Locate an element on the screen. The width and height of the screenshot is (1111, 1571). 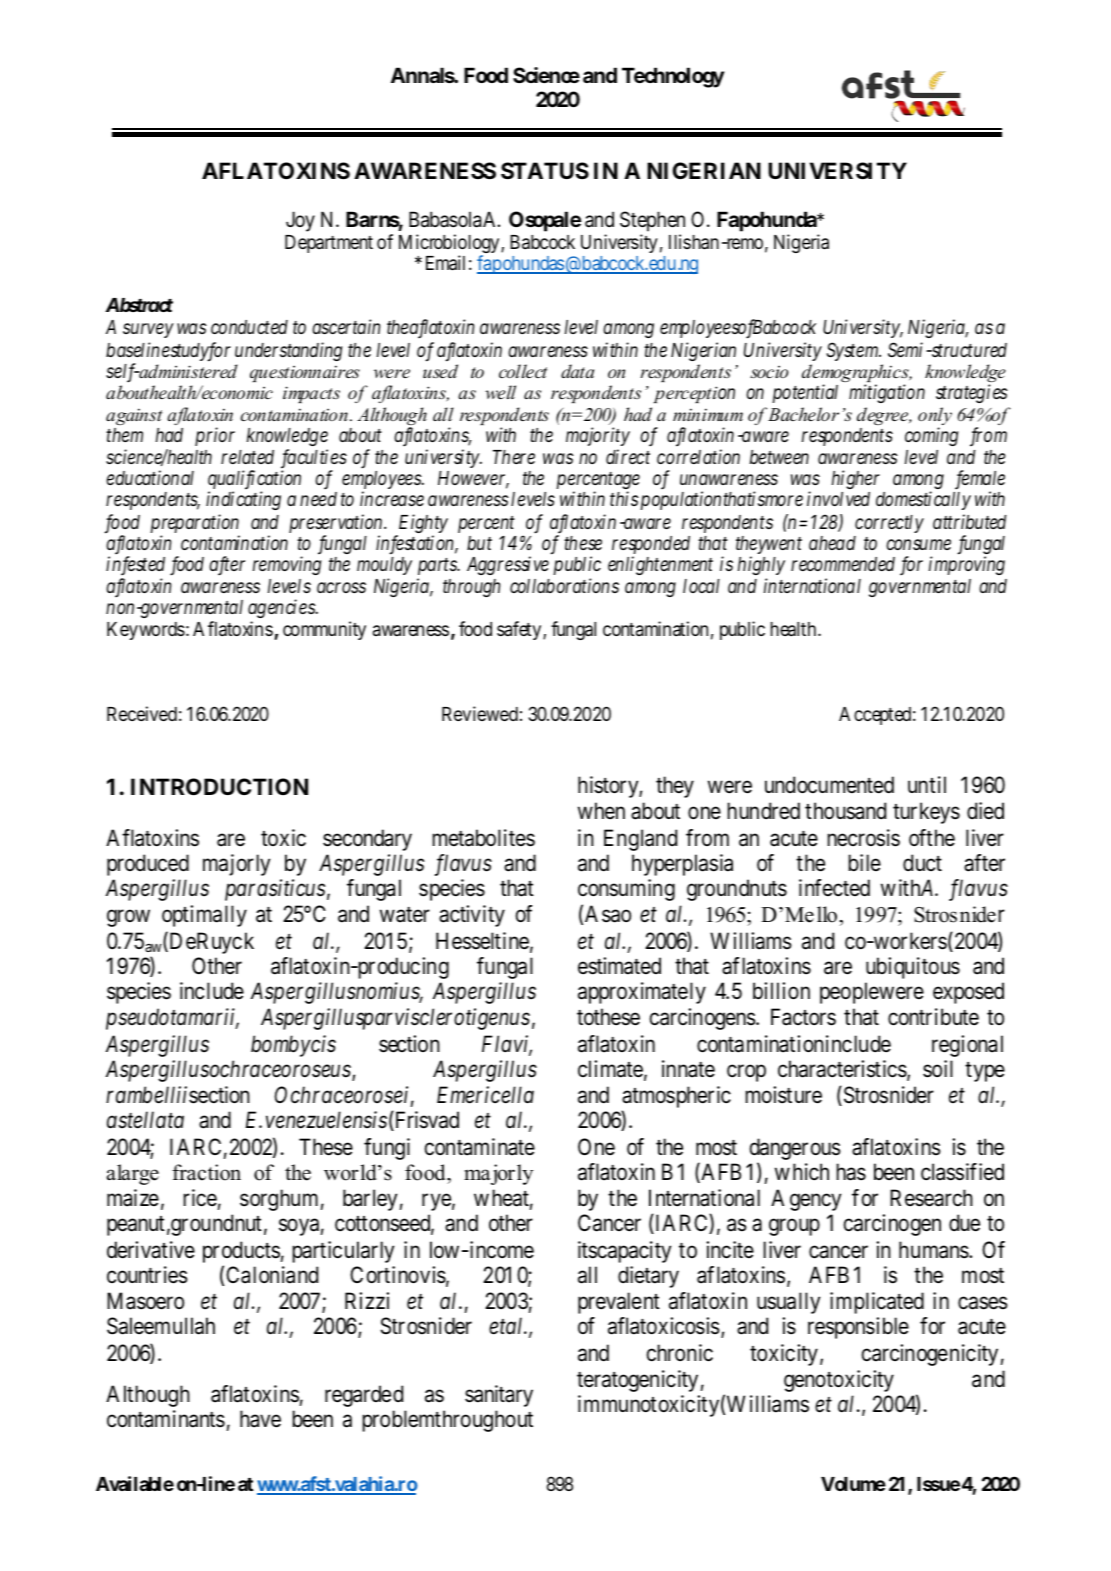
sanitary is located at coordinates (499, 1396).
